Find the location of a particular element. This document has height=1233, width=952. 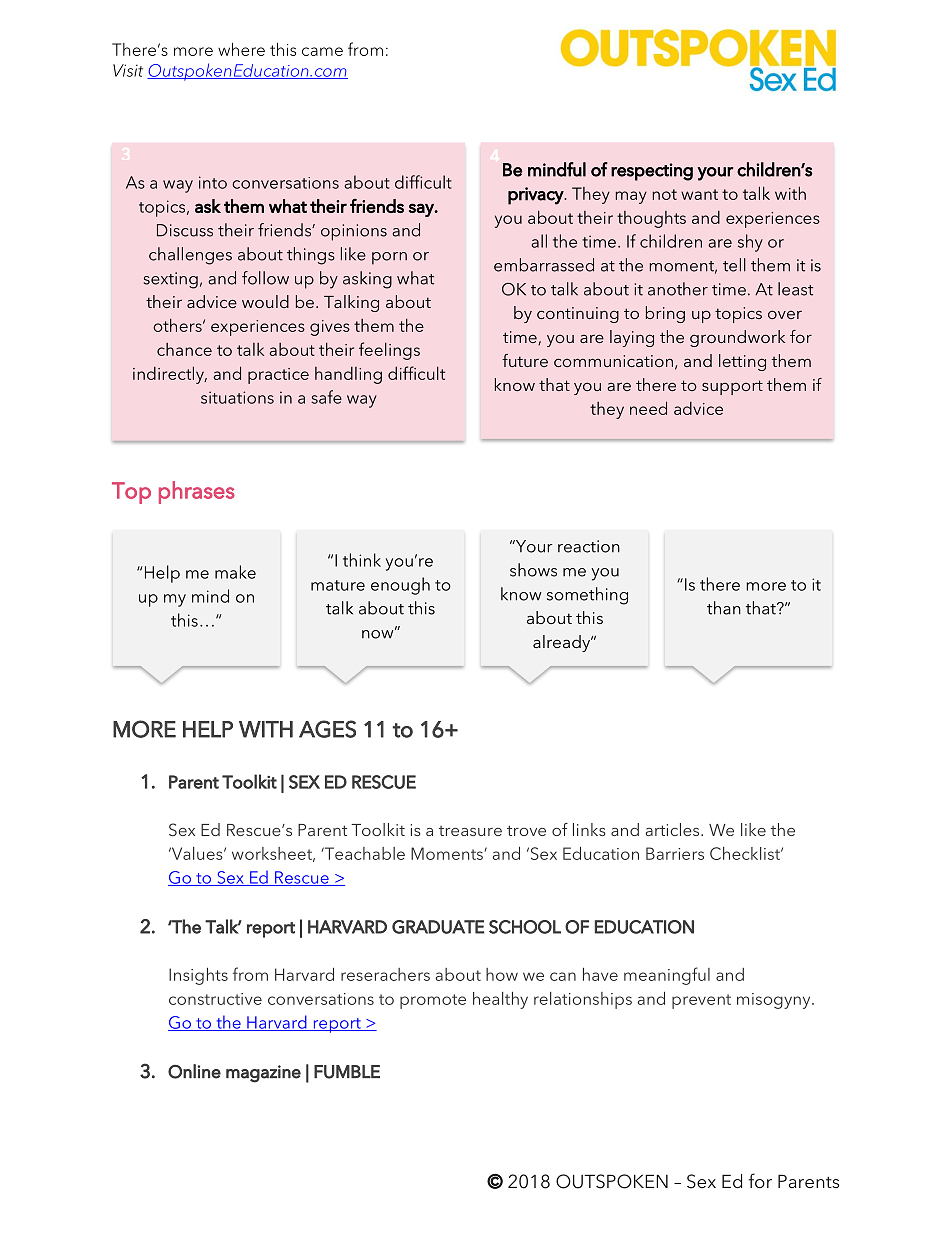

promote is located at coordinates (433, 1001).
